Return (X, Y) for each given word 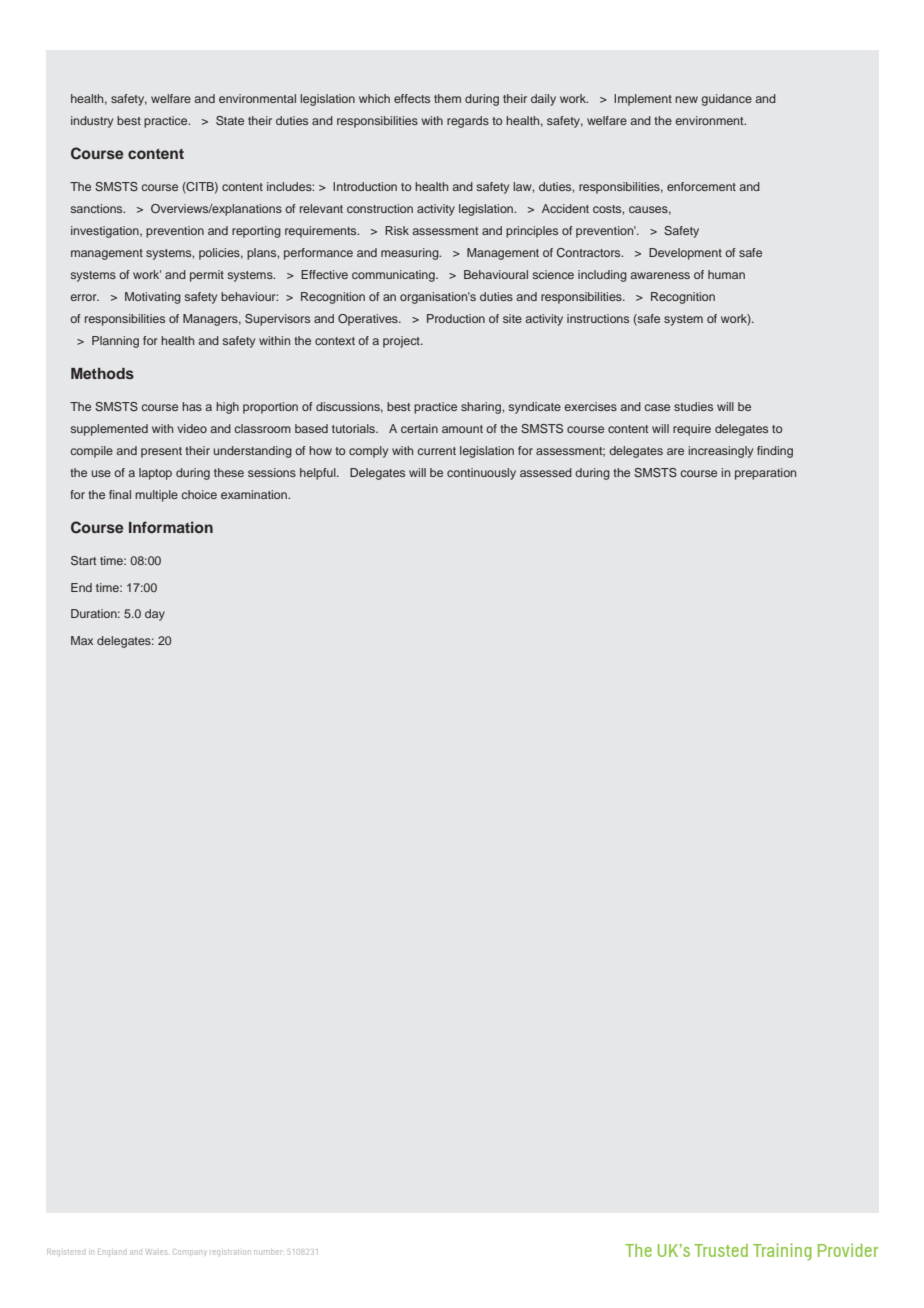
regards (468, 122)
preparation (765, 474)
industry (92, 122)
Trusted (721, 1250)
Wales (157, 1252)
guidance (727, 100)
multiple (156, 496)
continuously (481, 474)
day (155, 615)
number (268, 1252)
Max (82, 640)
